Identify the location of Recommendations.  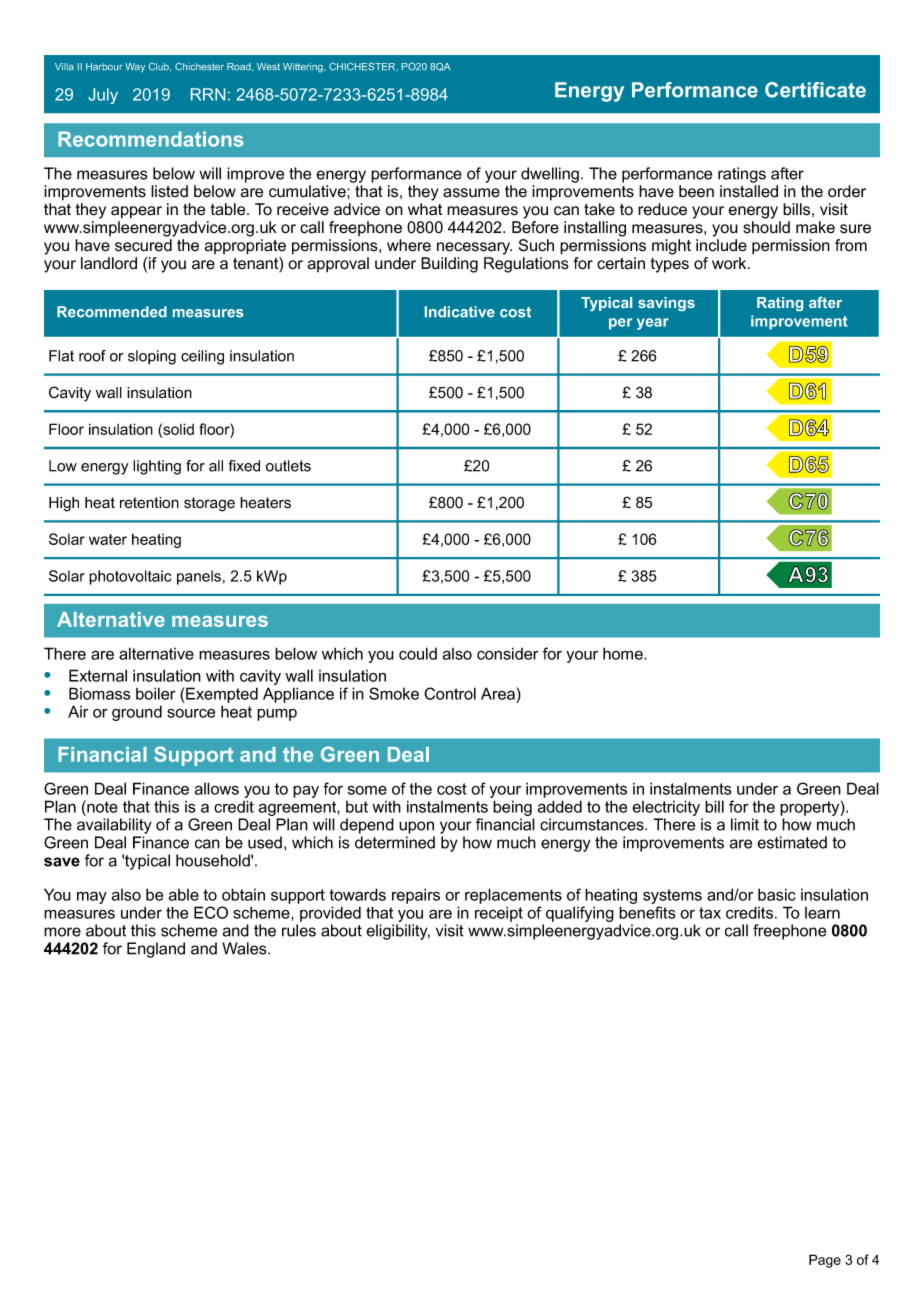
(150, 139).
